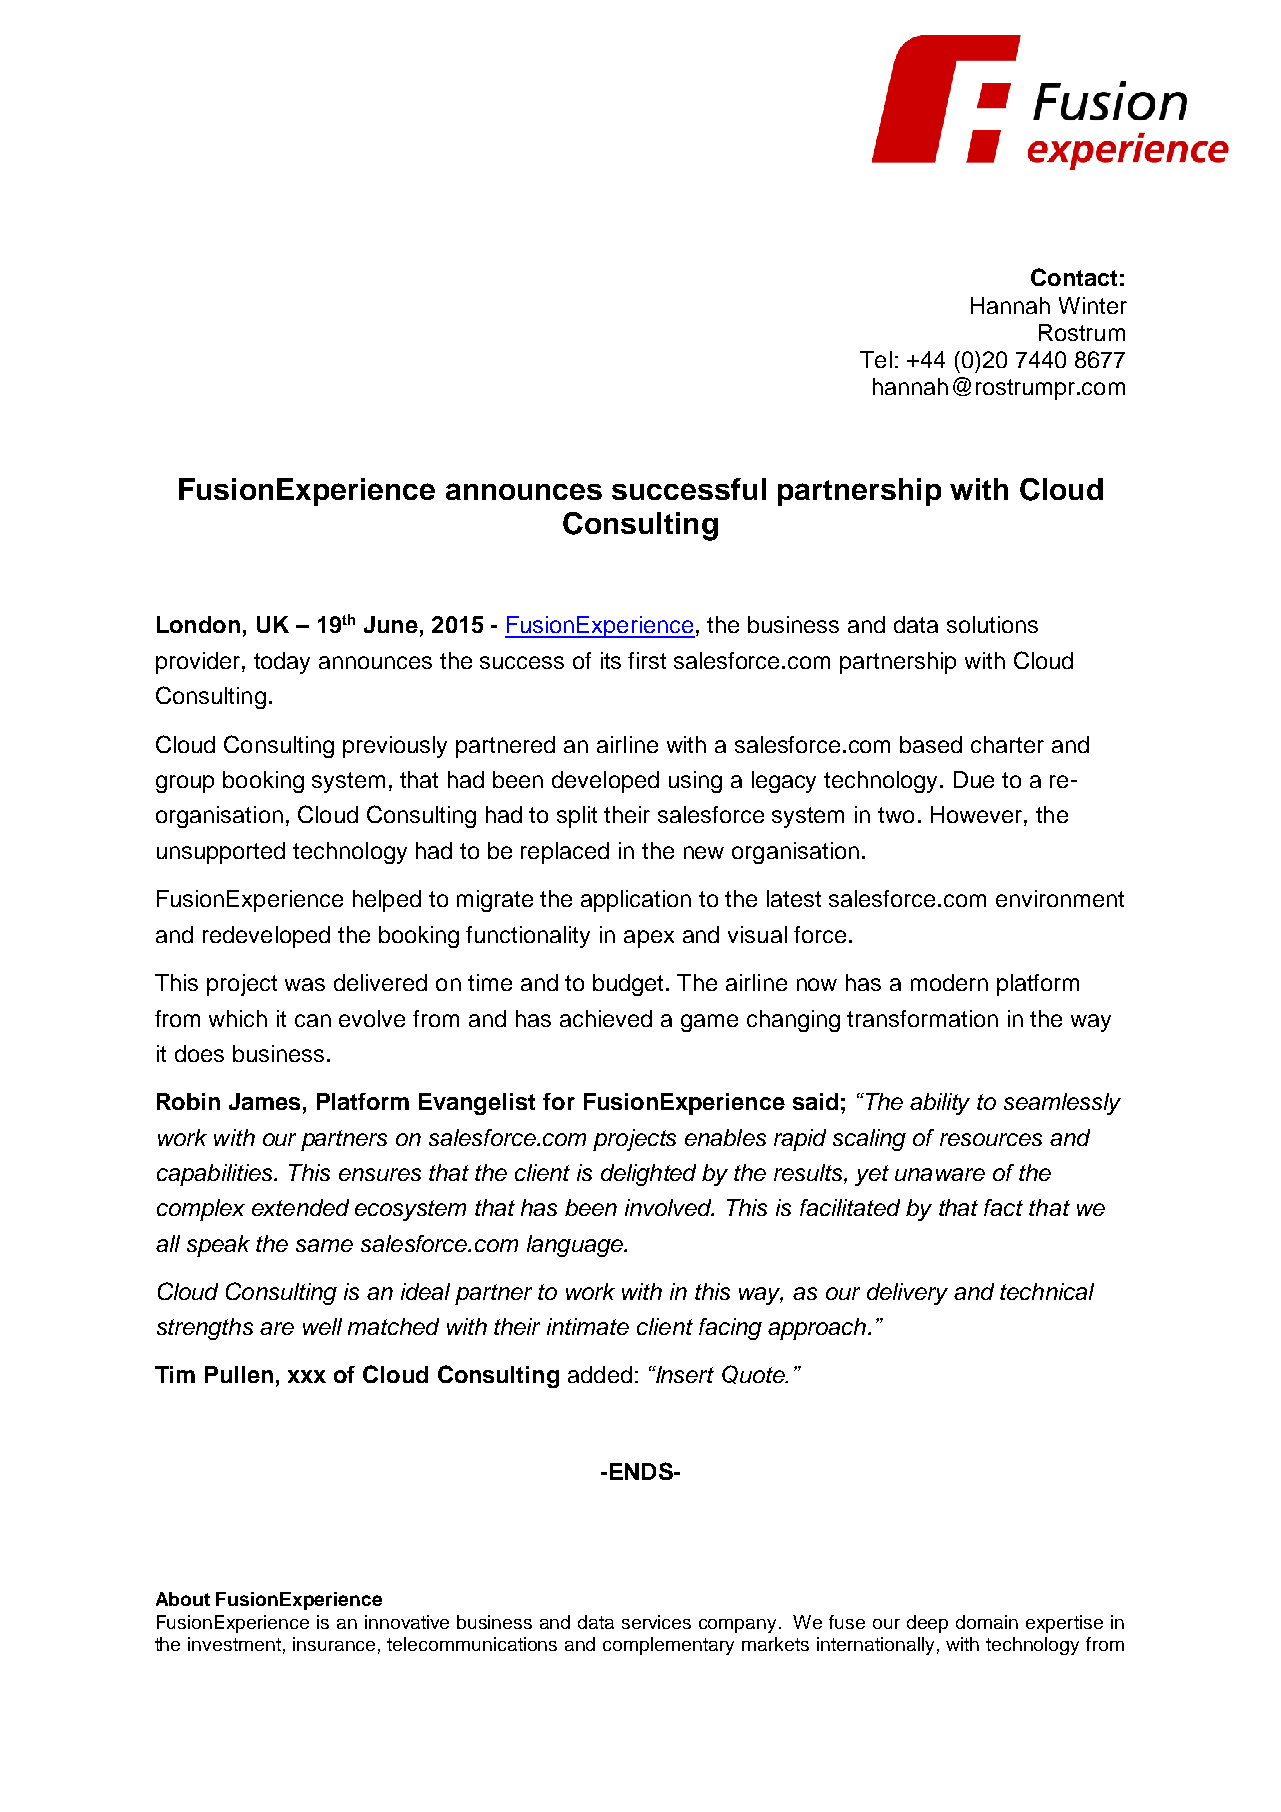 The height and width of the page is (1812, 1281). What do you see at coordinates (1093, 305) in the page?
I see `Winter` at bounding box center [1093, 305].
